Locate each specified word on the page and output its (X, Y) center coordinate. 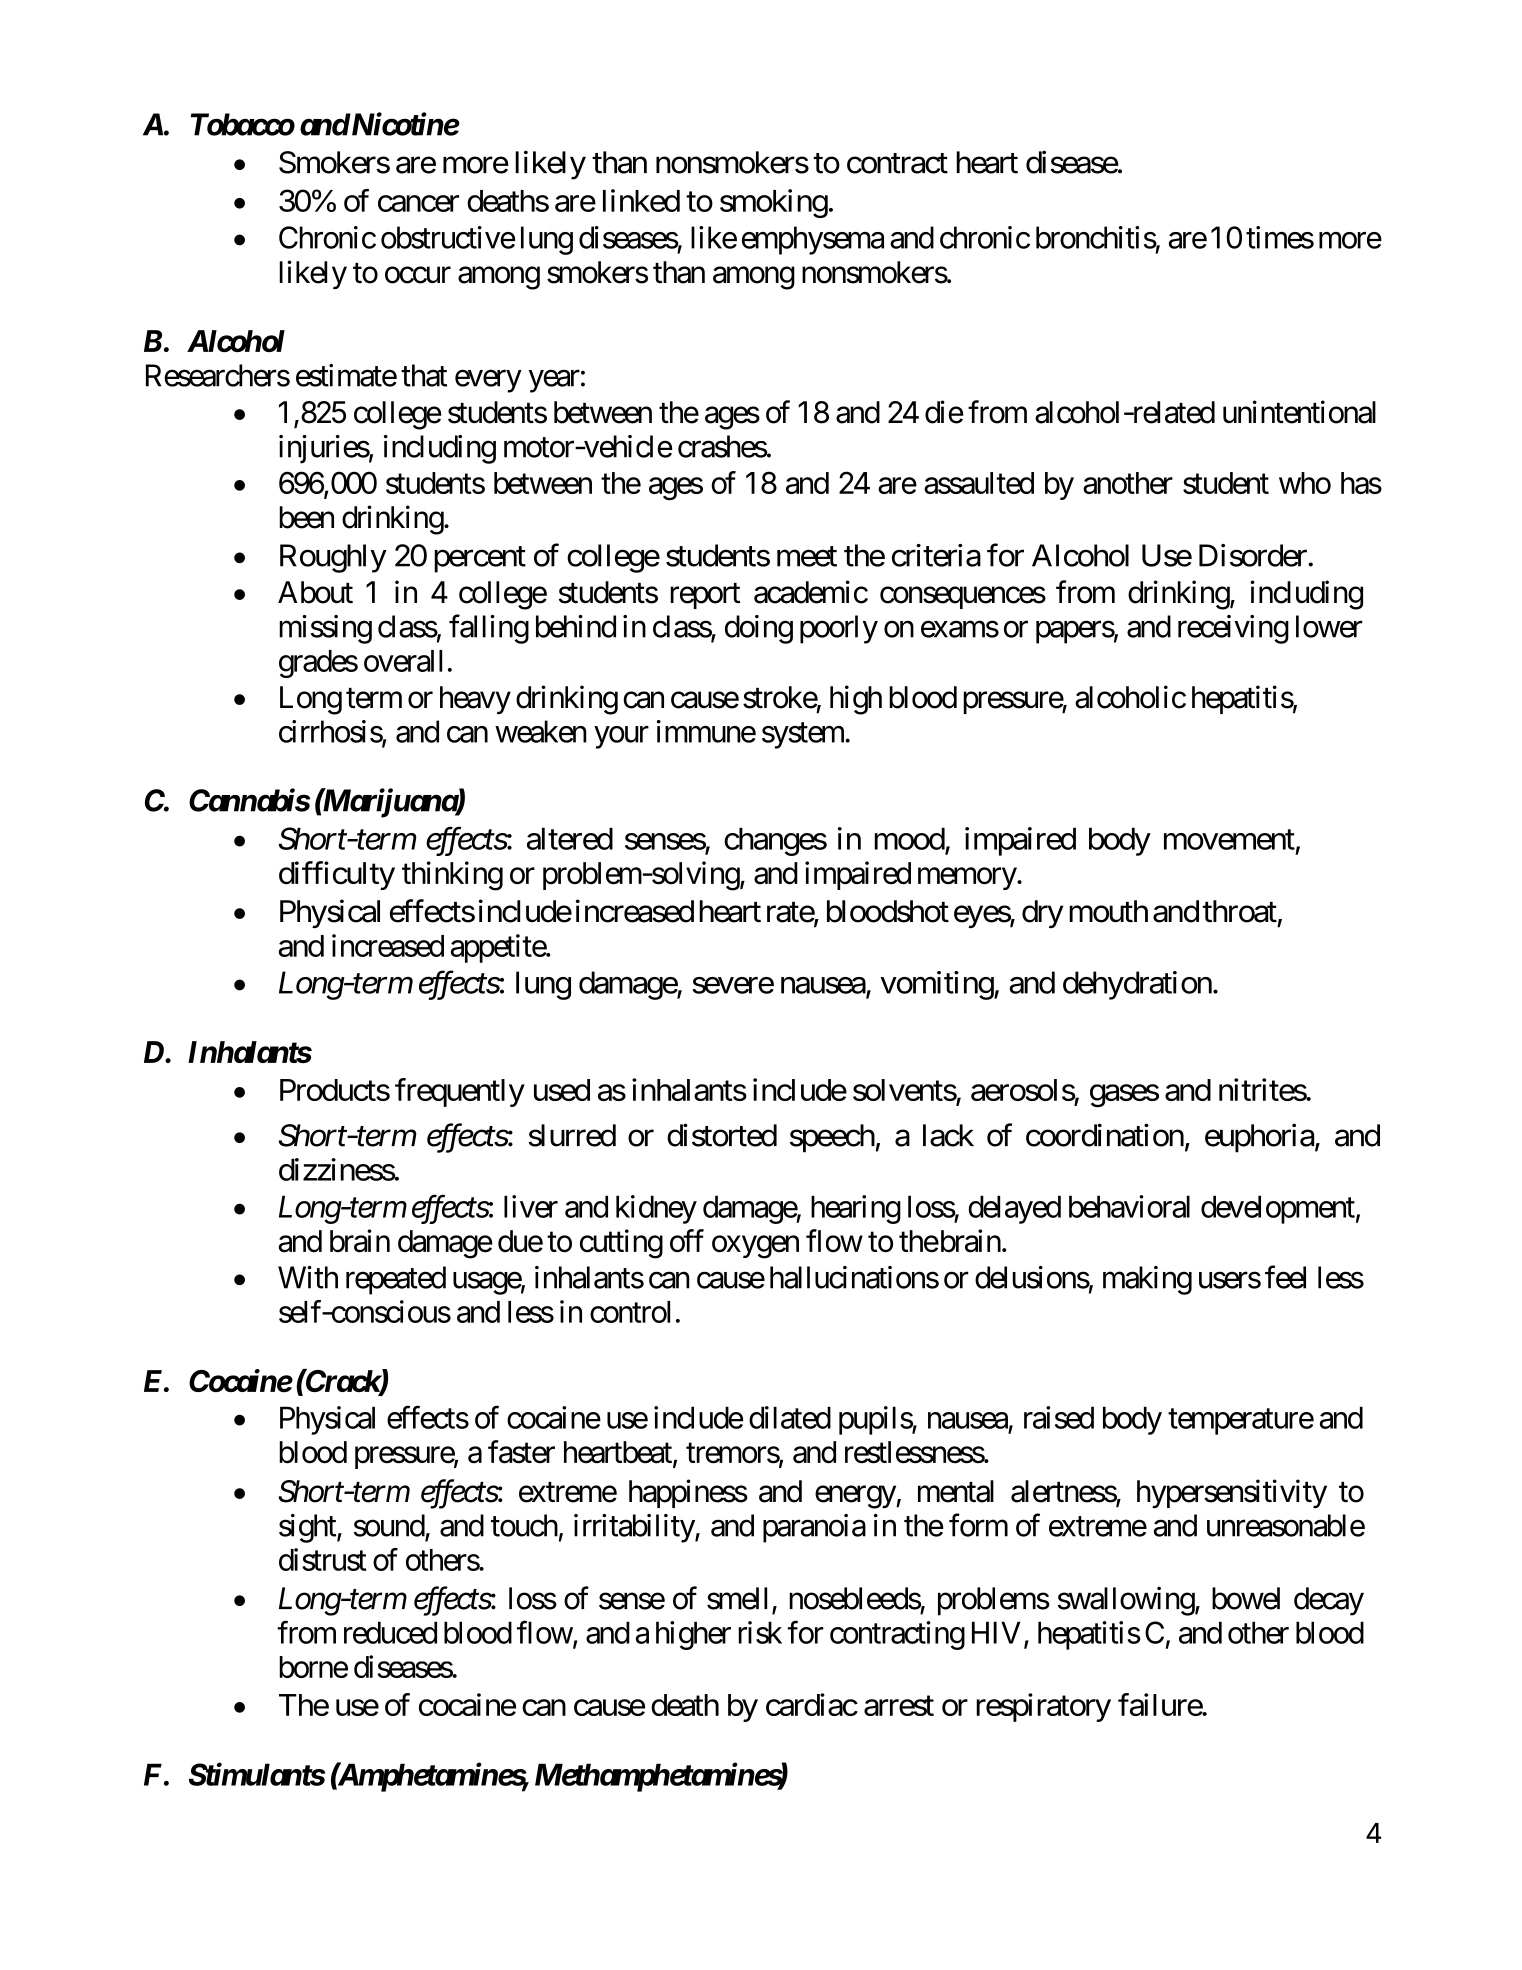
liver (531, 1206)
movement (1229, 840)
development (1278, 1209)
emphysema (813, 240)
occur (418, 275)
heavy (475, 700)
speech (832, 1138)
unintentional (1299, 412)
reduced (390, 1632)
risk (760, 1632)
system (804, 736)
